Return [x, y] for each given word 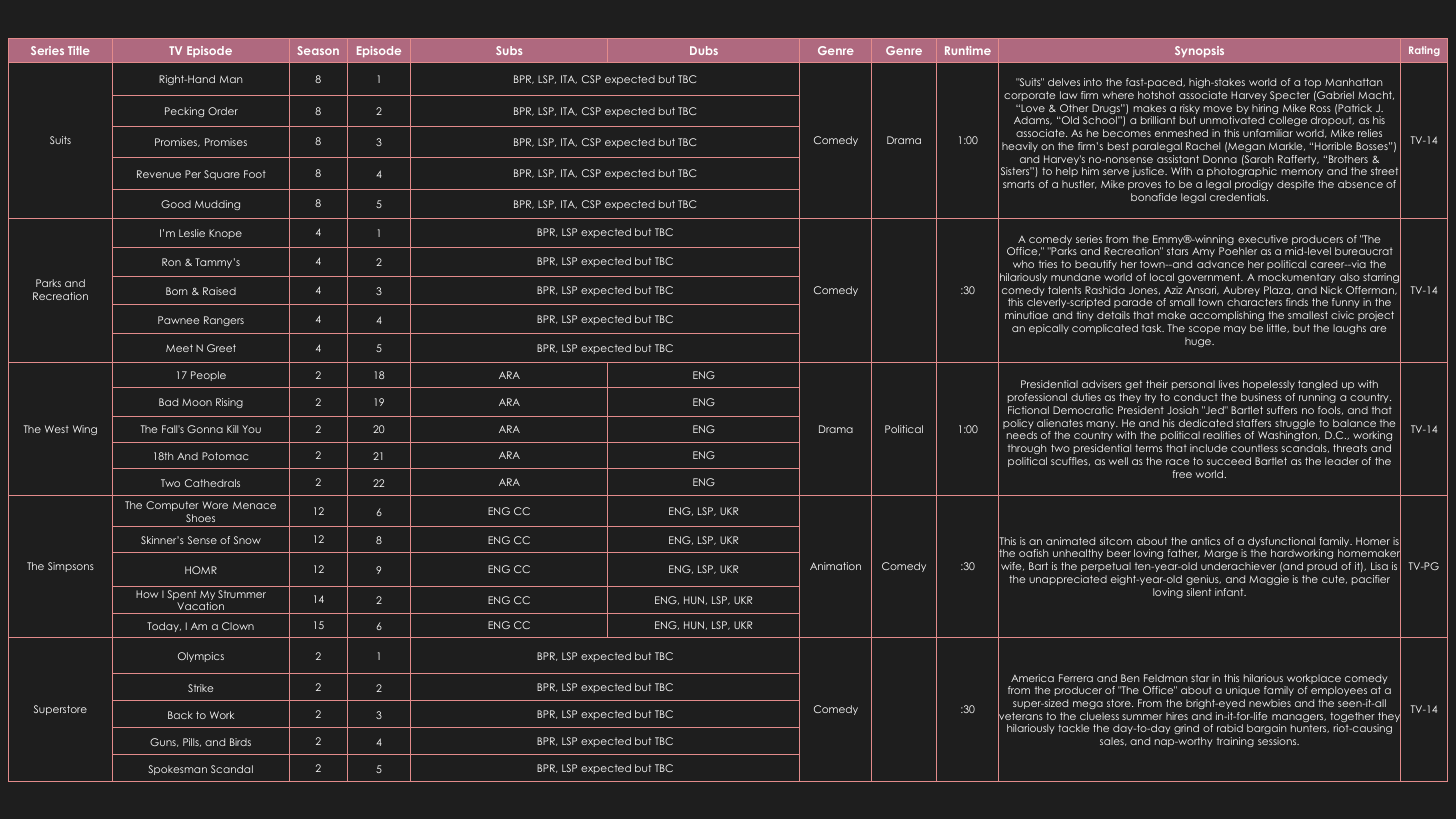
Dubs [704, 50]
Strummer [242, 594]
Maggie [1269, 580]
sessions [1278, 741]
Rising [229, 403]
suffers [1282, 410]
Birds [240, 742]
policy [1018, 425]
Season [318, 50]
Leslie [192, 233]
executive [1263, 239]
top [1312, 83]
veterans [1020, 716]
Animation [835, 566]
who [1023, 264]
